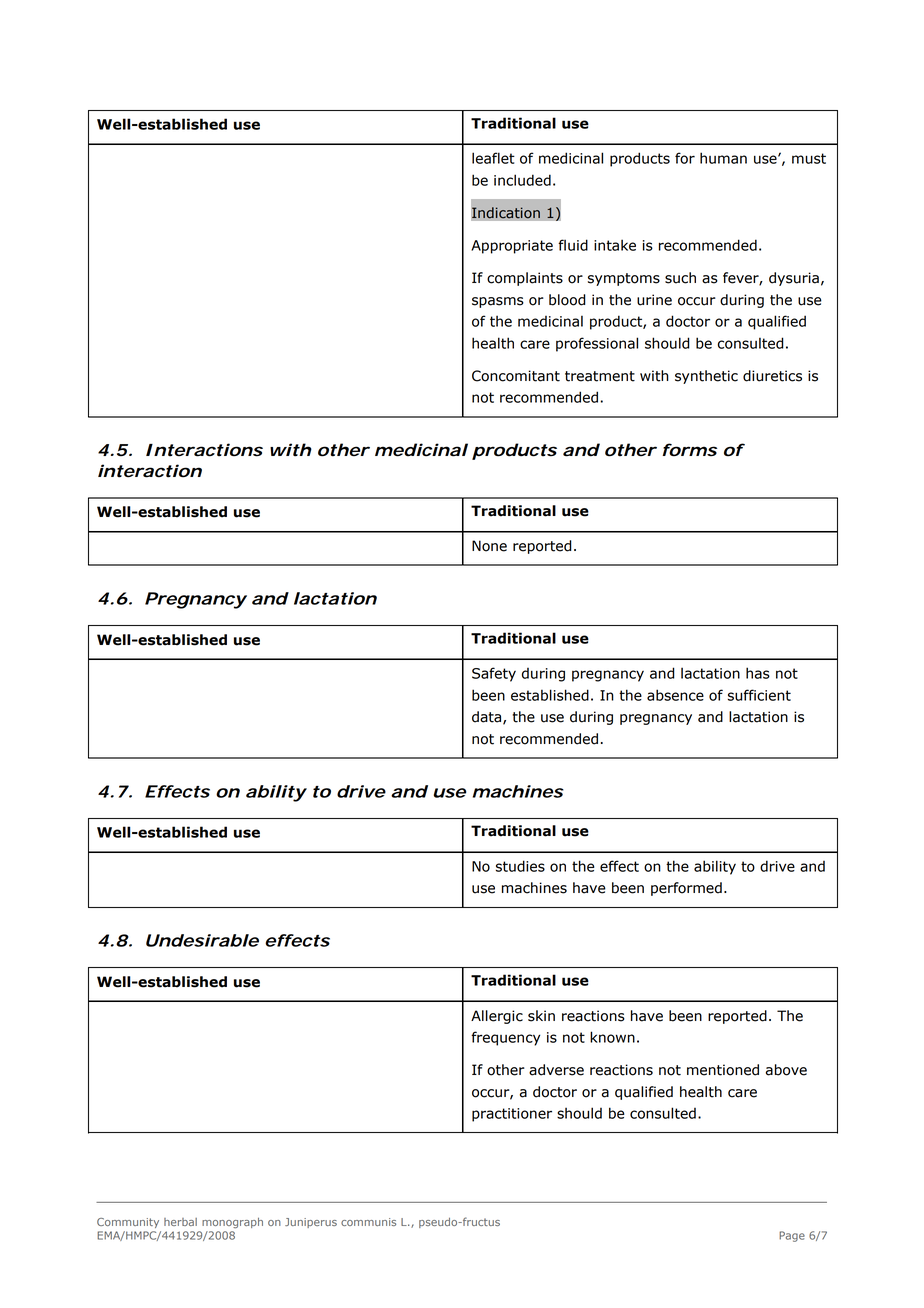 The height and width of the screenshot is (1308, 924). Describe the element at coordinates (675, 695) in the screenshot. I see `absence` at that location.
